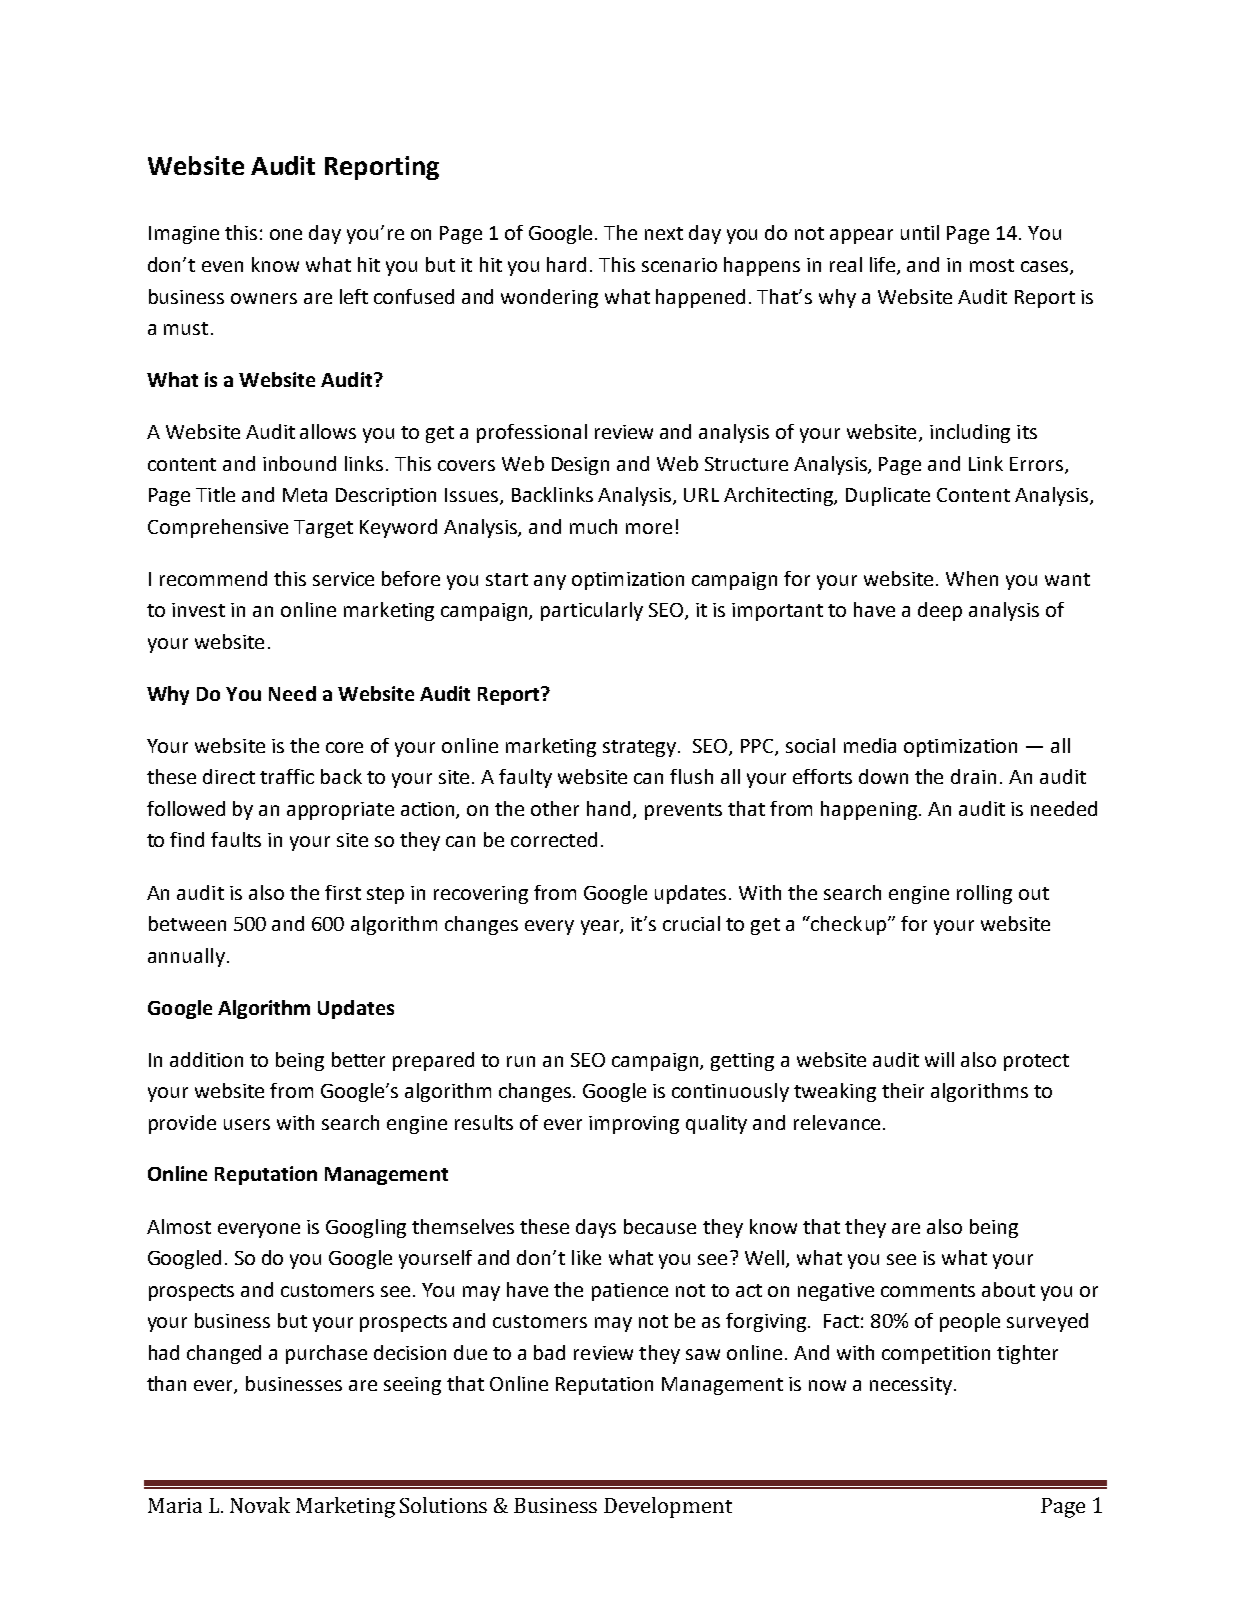  Describe the element at coordinates (186, 957) in the page. I see `annually` at that location.
